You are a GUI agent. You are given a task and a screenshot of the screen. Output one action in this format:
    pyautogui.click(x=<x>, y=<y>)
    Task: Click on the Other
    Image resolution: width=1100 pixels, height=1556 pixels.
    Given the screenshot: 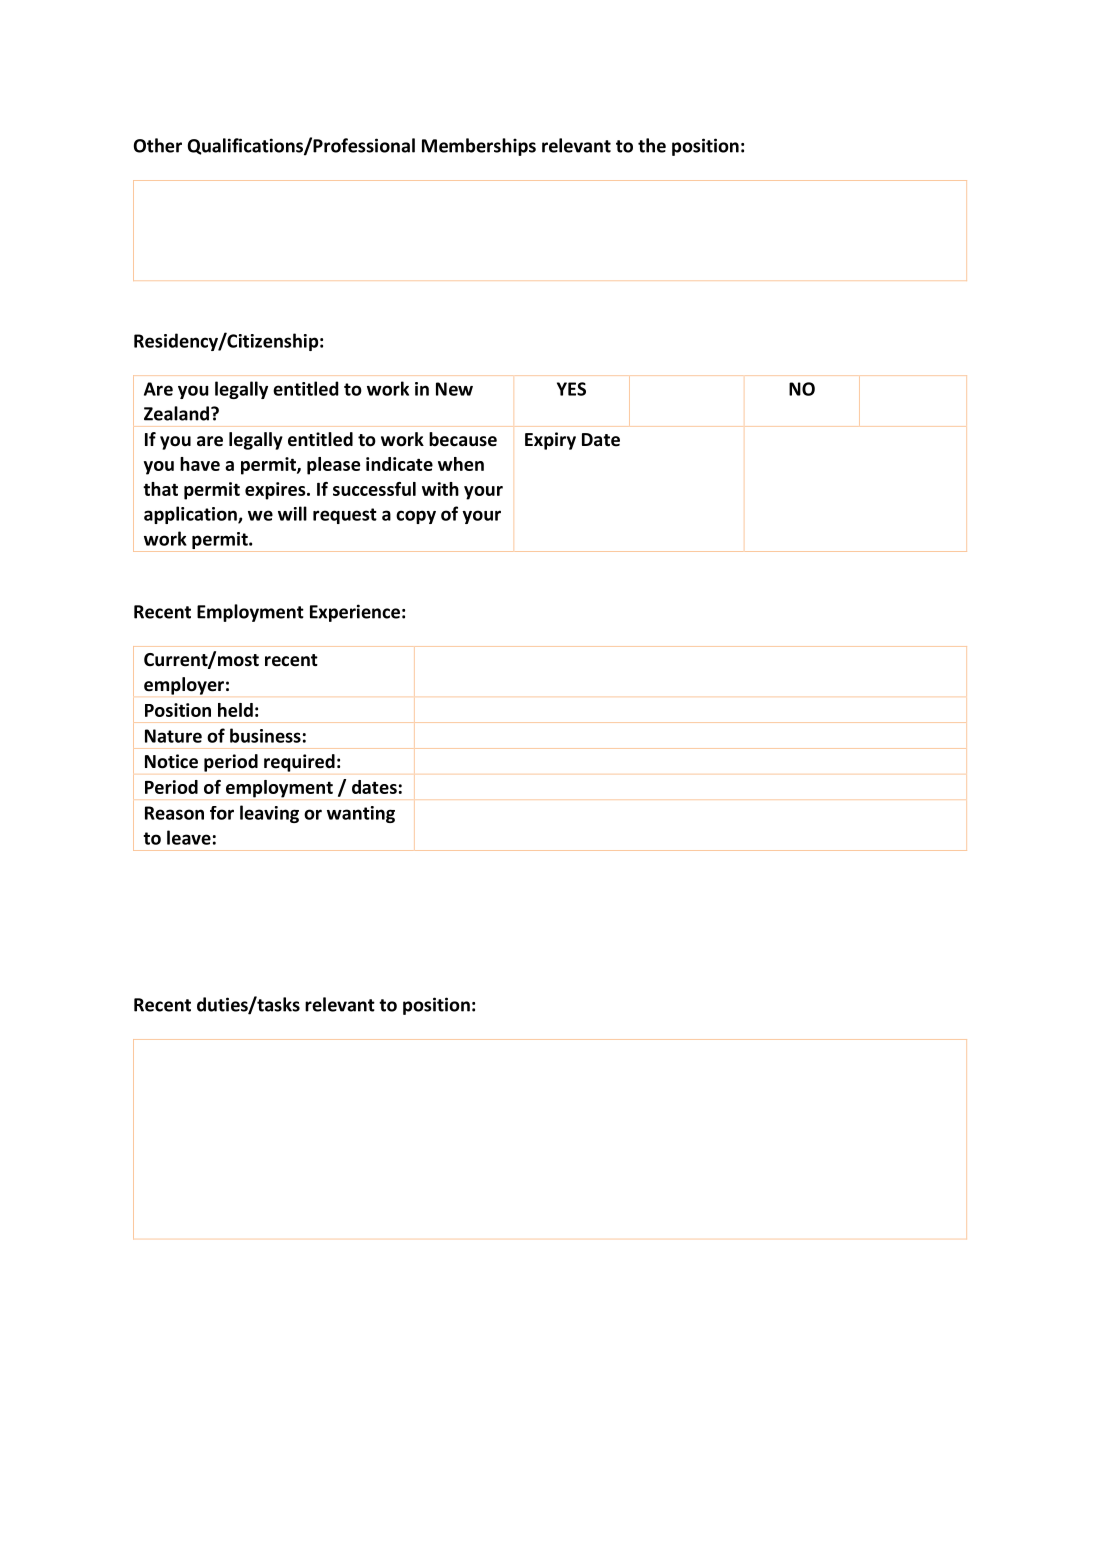 What is the action you would take?
    pyautogui.click(x=158, y=145)
